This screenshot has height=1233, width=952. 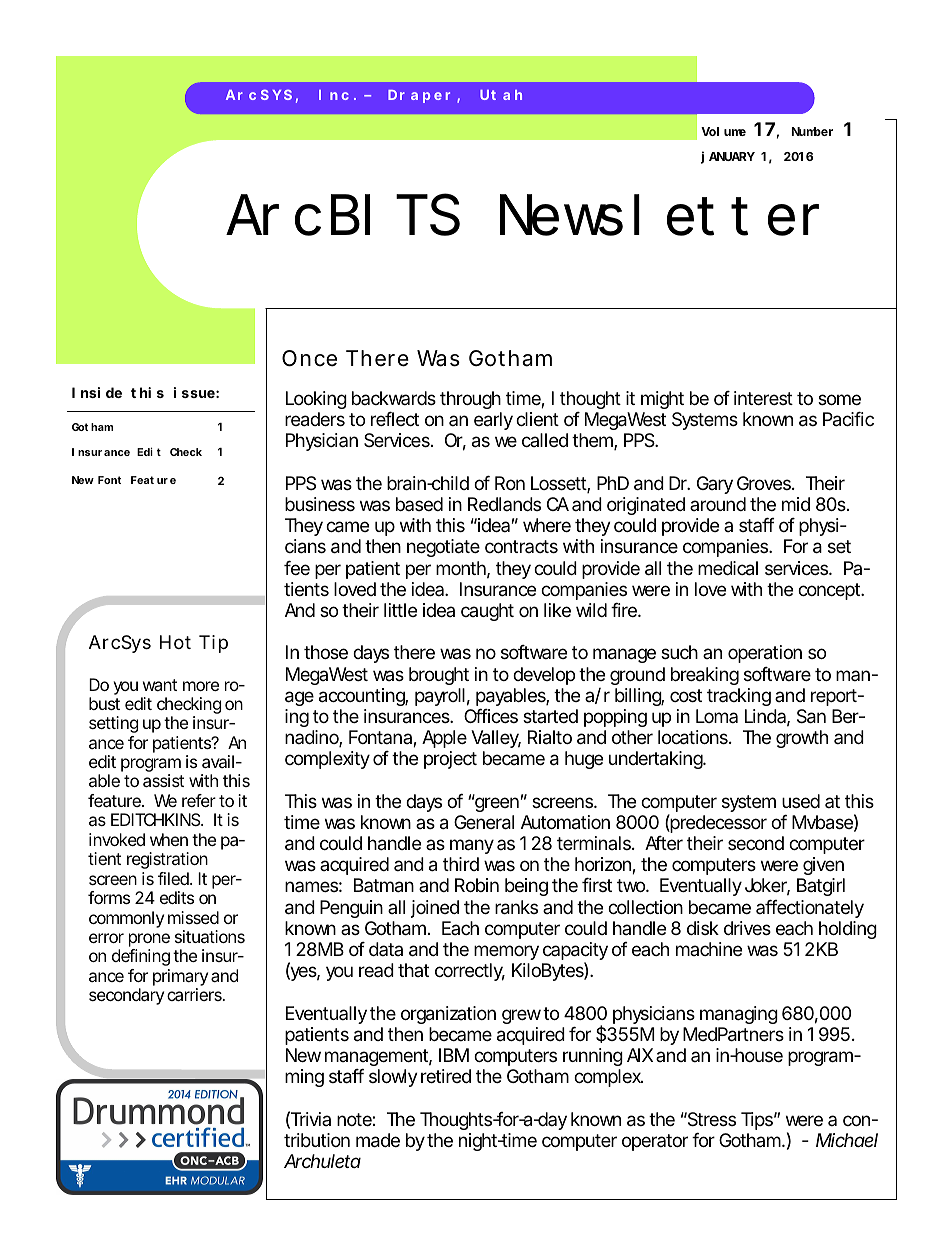 What do you see at coordinates (537, 419) in the screenshot?
I see `client` at bounding box center [537, 419].
